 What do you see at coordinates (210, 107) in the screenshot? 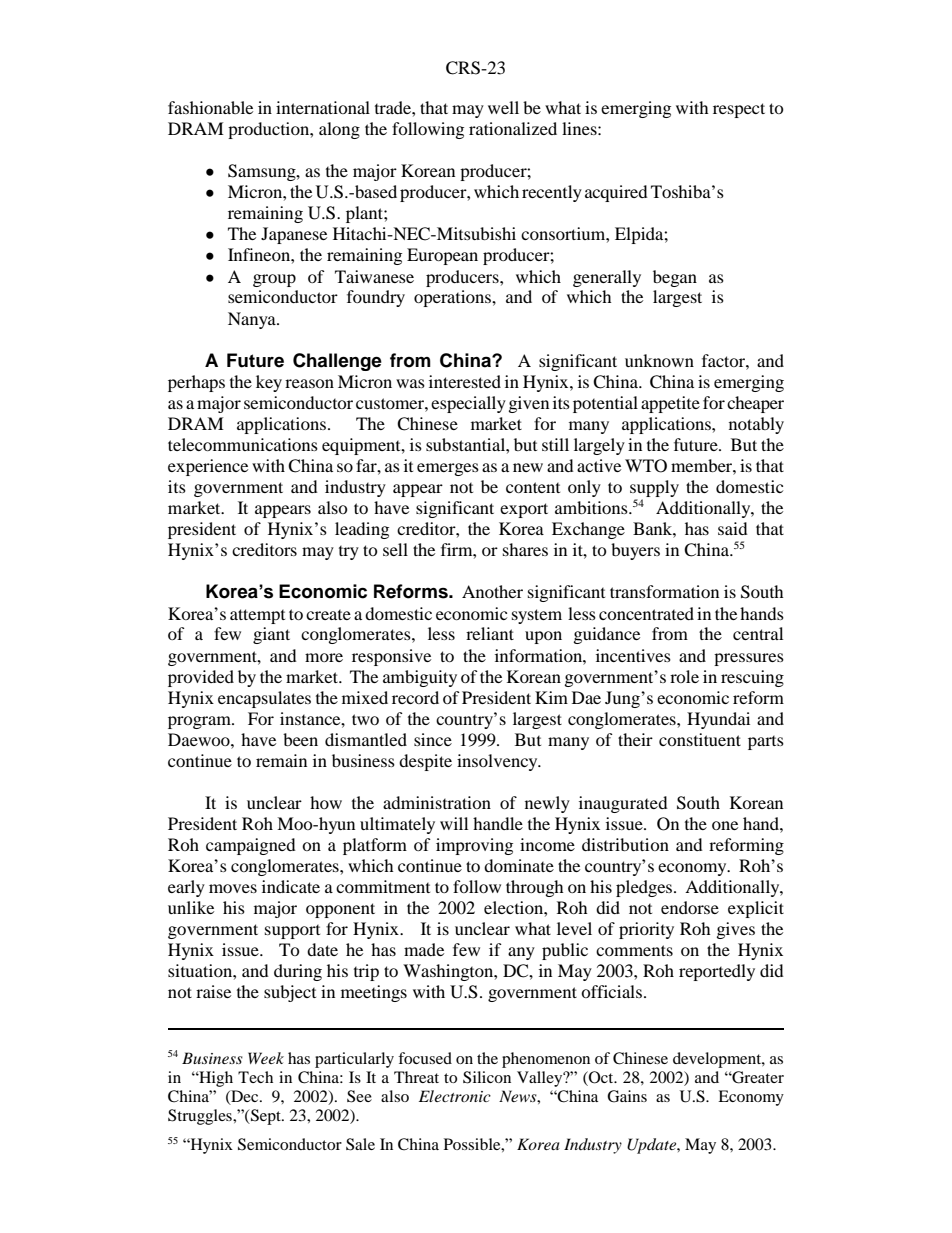
I see `fashionable` at bounding box center [210, 107].
